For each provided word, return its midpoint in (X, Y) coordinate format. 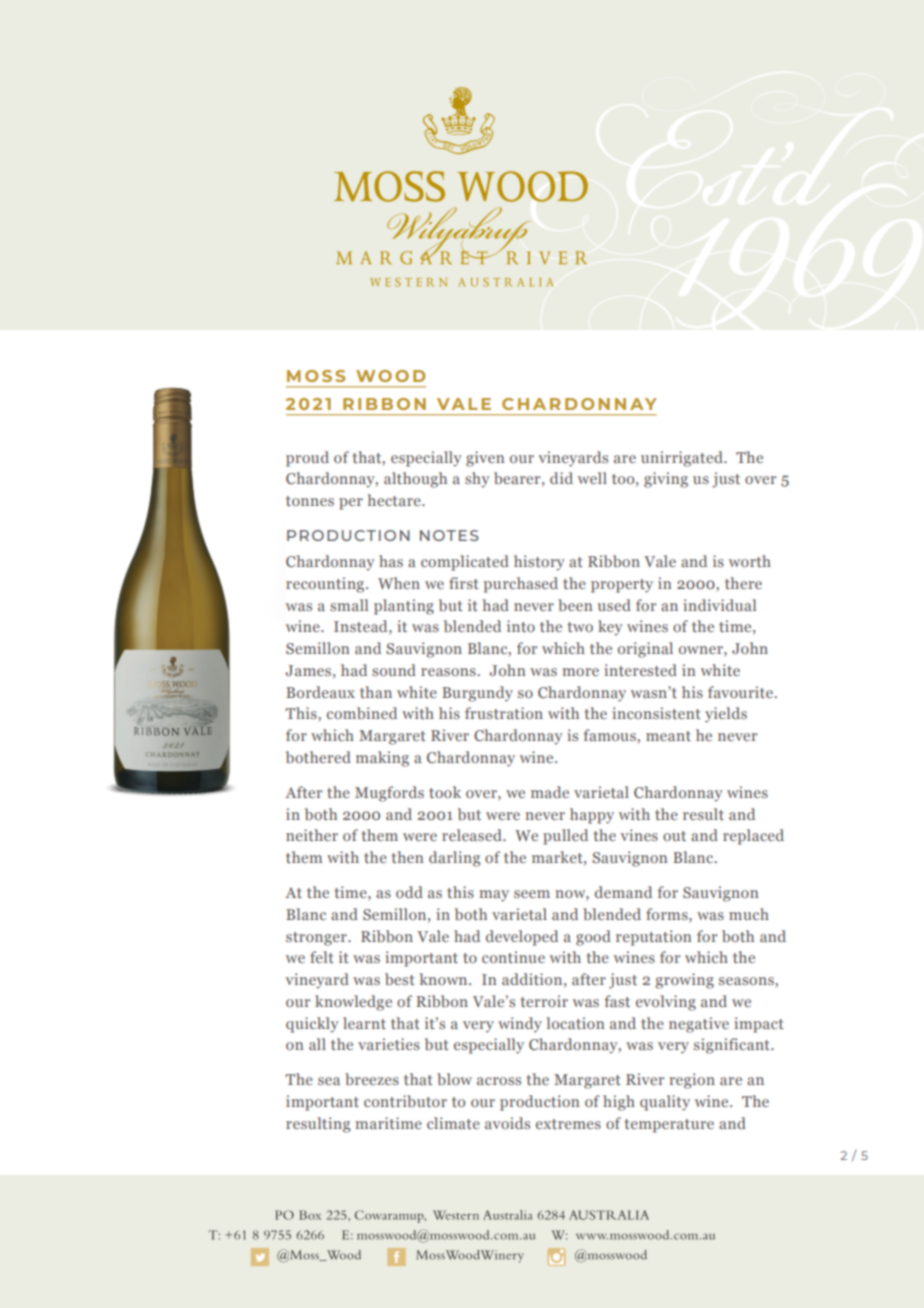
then (407, 857)
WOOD (390, 376)
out (674, 836)
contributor (405, 1101)
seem (532, 894)
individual (719, 605)
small (349, 605)
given (485, 459)
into (521, 626)
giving (666, 480)
